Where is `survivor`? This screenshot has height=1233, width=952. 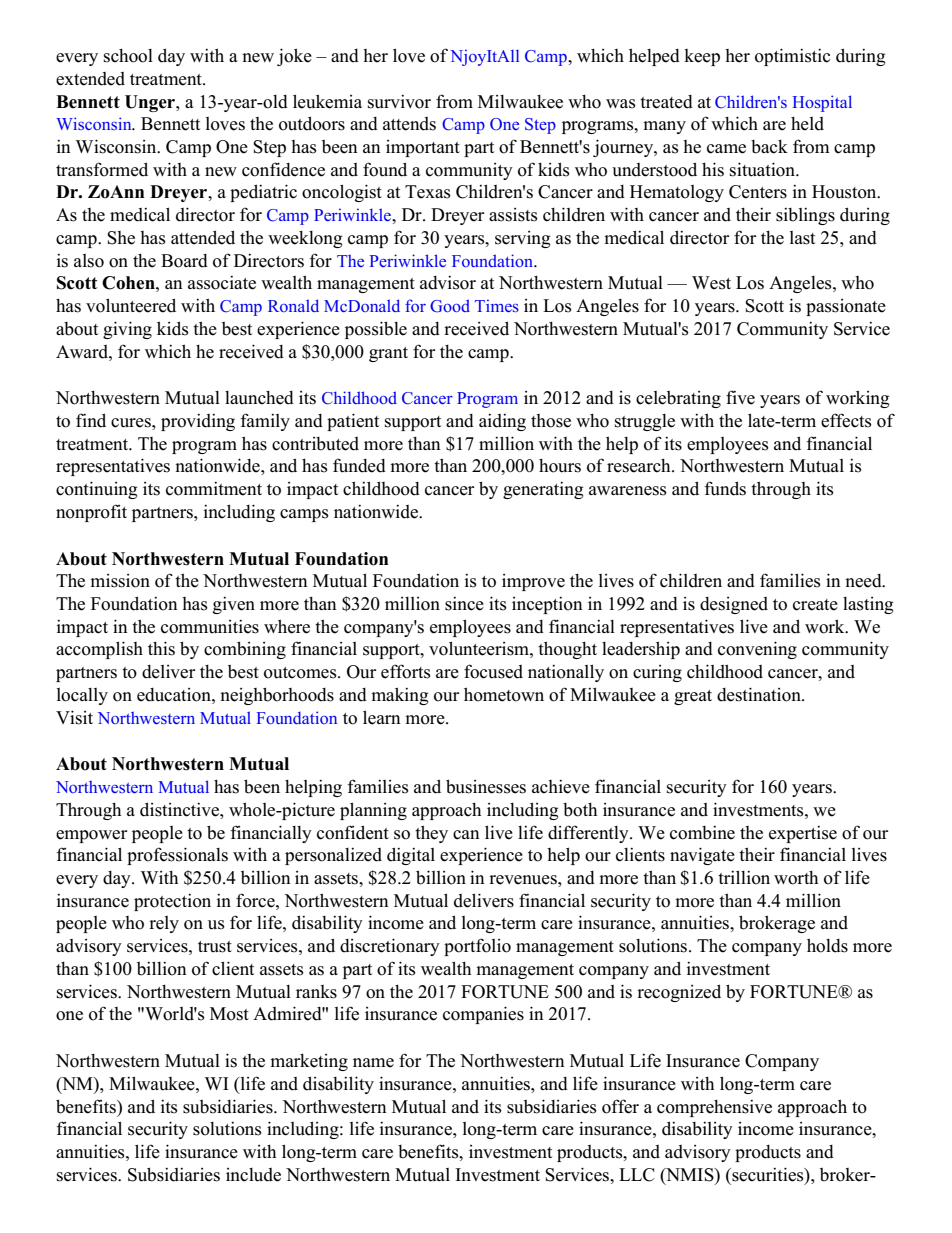 survivor is located at coordinates (399, 101).
